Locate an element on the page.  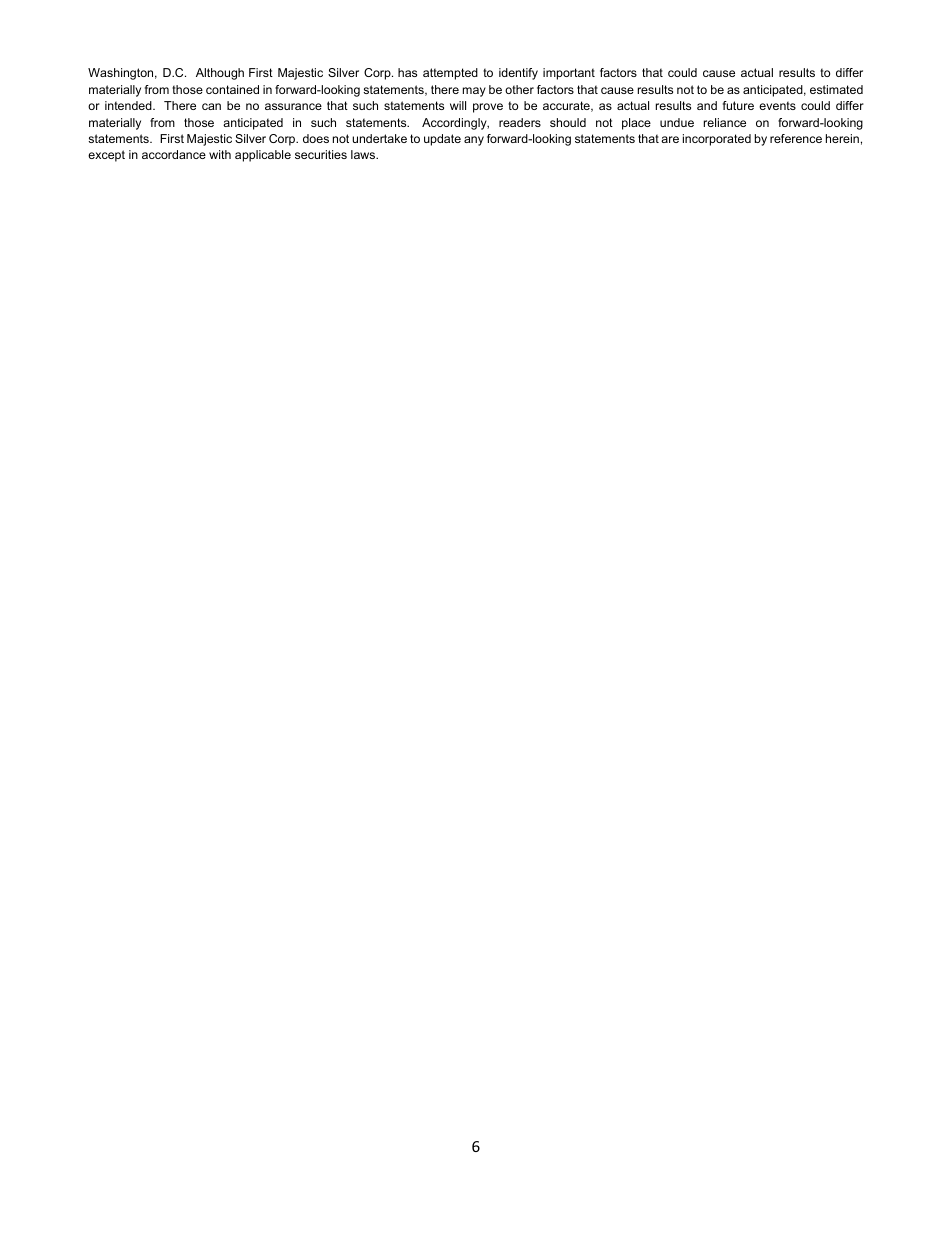
important is located at coordinates (569, 74).
